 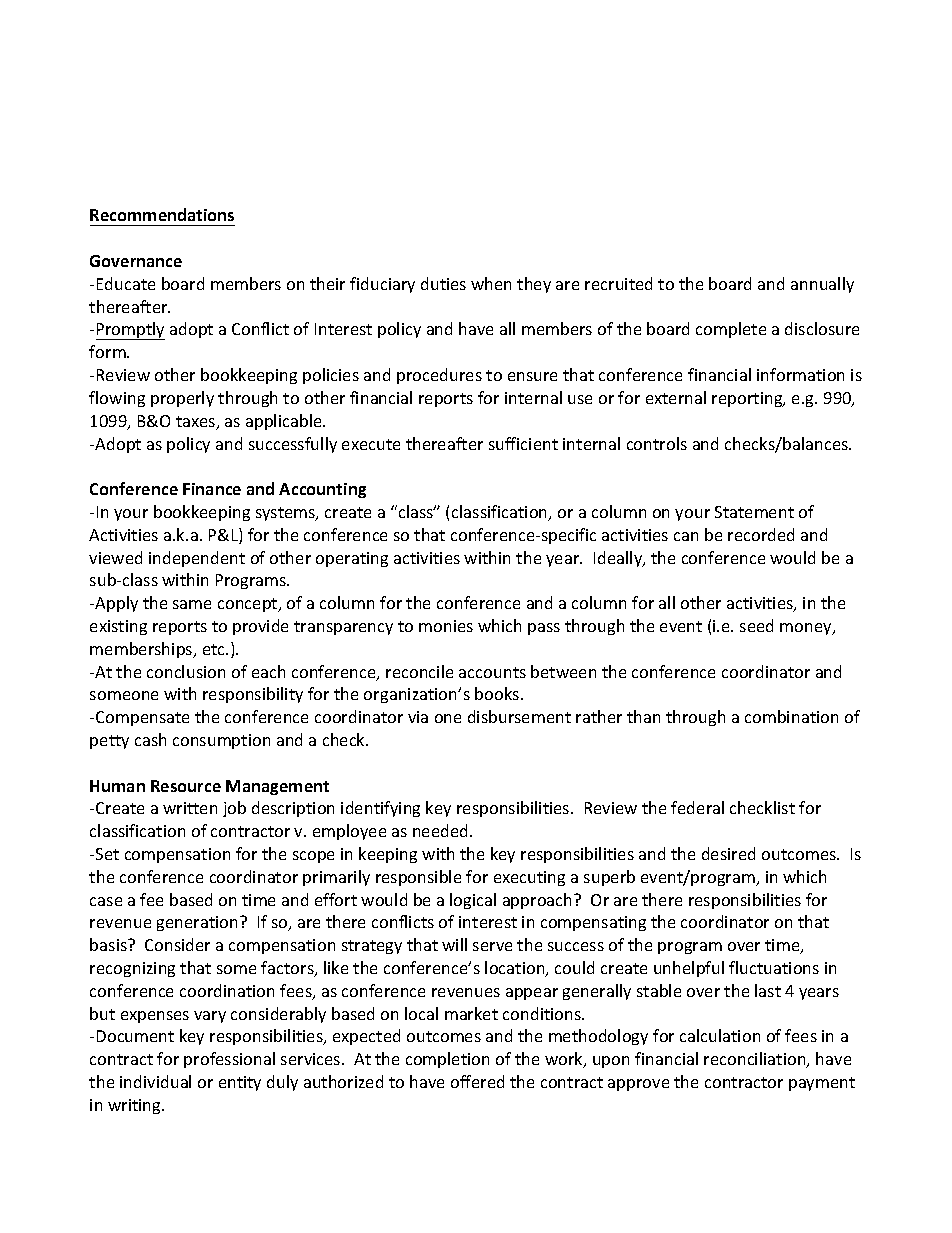 I want to click on Recommendations, so click(x=162, y=214).
